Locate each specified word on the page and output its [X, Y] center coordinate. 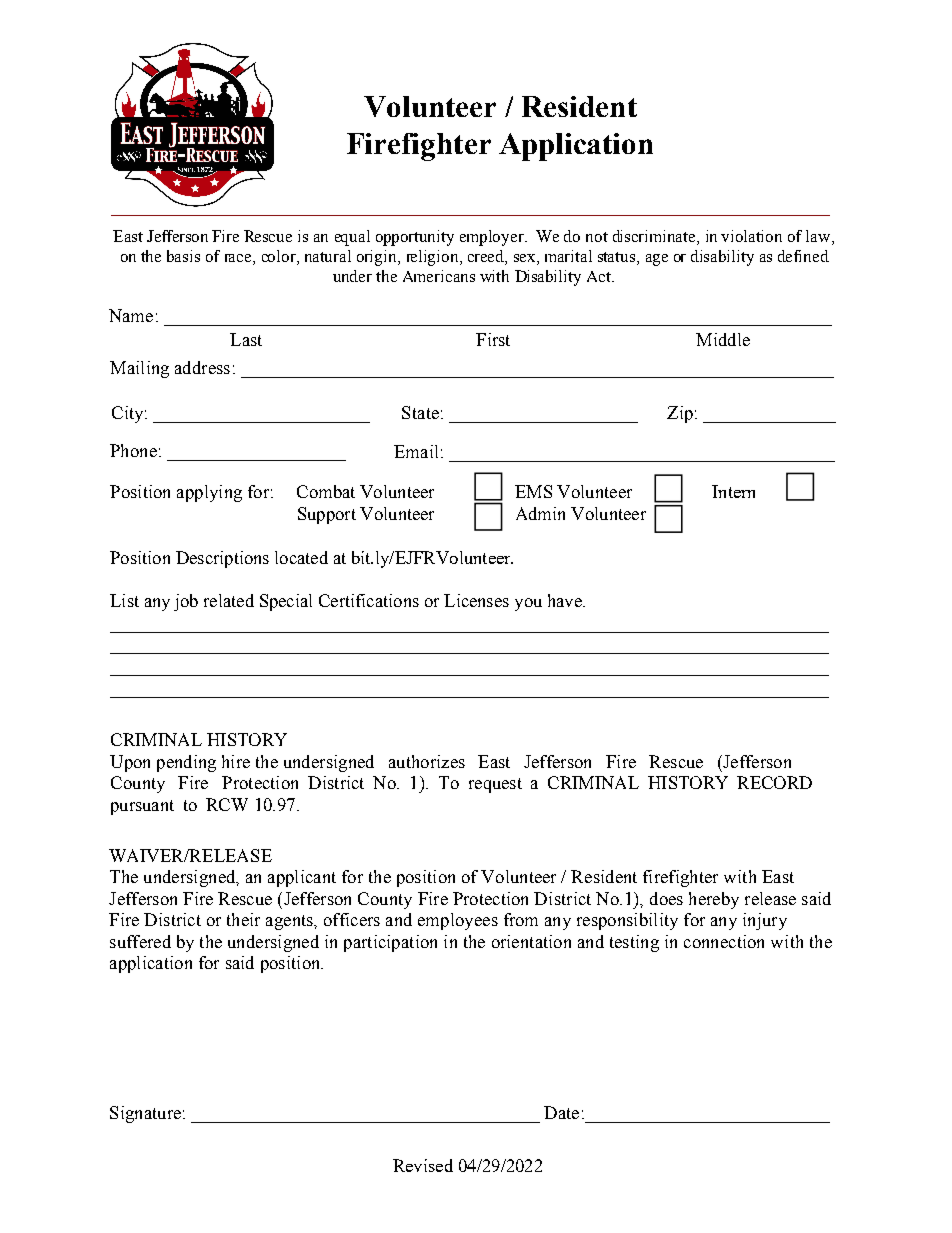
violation [751, 236]
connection [724, 941]
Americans [439, 276]
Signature [145, 1114]
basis [183, 256]
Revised [423, 1165]
